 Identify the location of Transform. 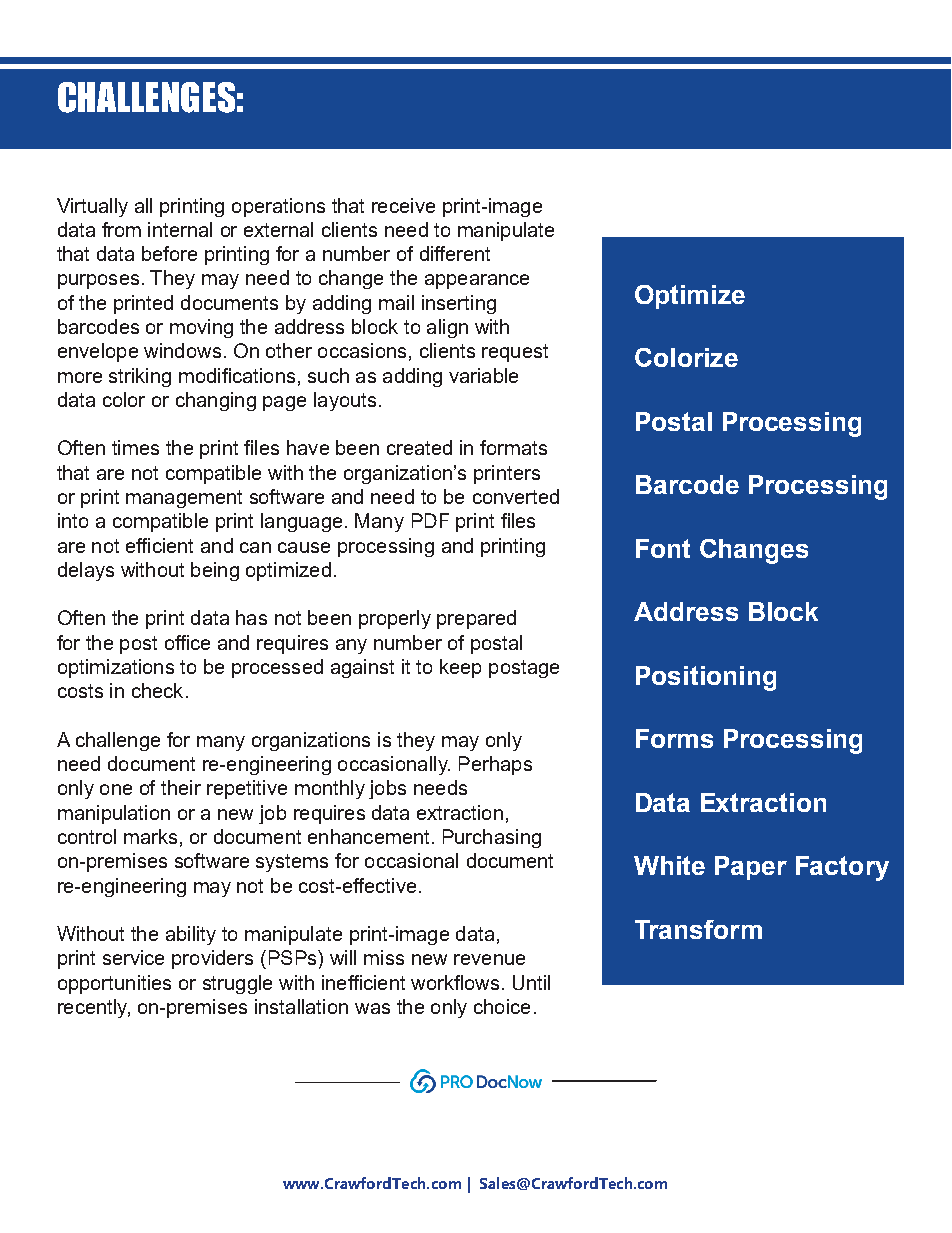
(698, 929).
